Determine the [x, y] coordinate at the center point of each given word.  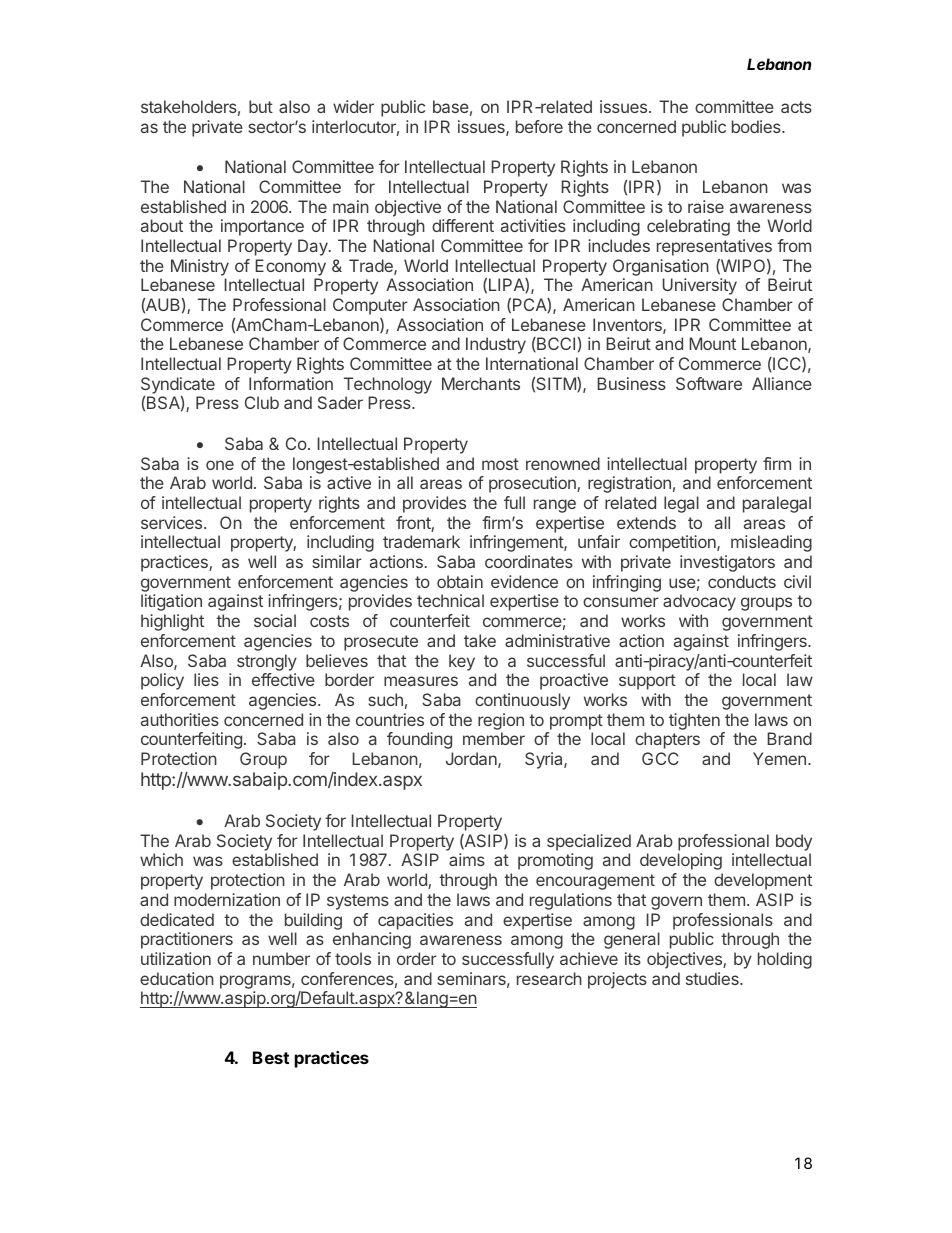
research [549, 978]
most [500, 464]
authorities [180, 719]
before [539, 126]
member [494, 738]
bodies [757, 126]
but [261, 106]
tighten [694, 721]
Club [262, 402]
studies [713, 978]
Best [271, 1057]
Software [709, 383]
